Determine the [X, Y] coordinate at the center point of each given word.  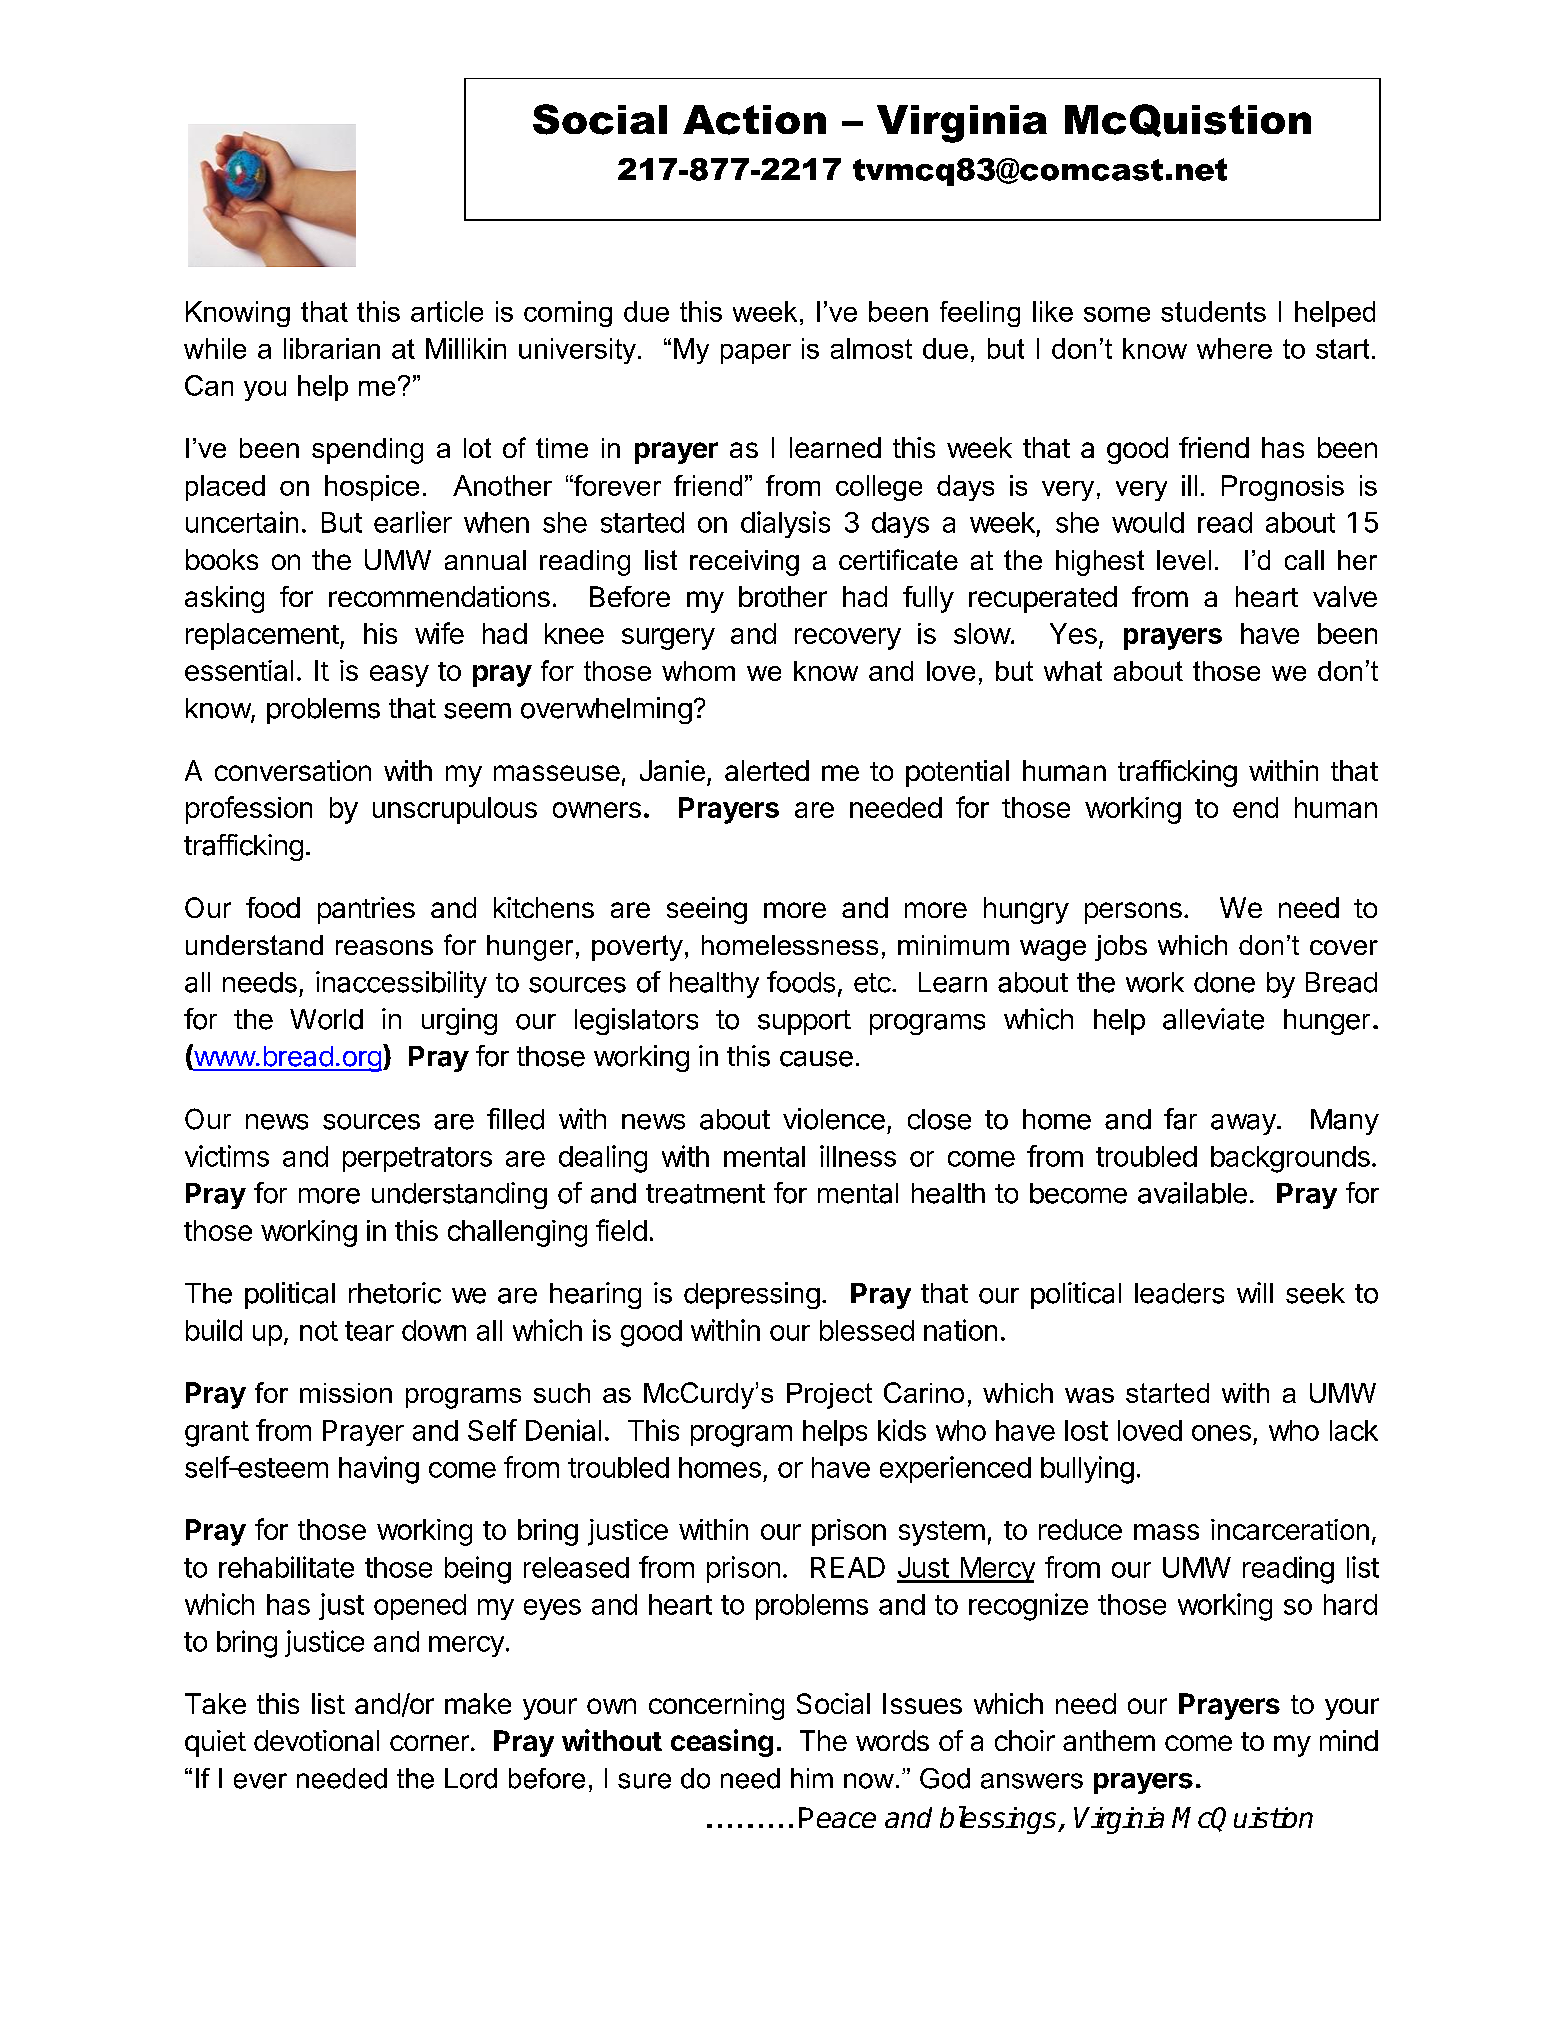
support [804, 1022]
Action [754, 120]
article [447, 311]
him [812, 1778]
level [1184, 560]
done [1224, 982]
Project [829, 1396]
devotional [316, 1740]
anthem [1109, 1740]
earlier [413, 522]
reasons [384, 947]
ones [1221, 1433]
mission [346, 1393]
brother [783, 596]
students [1213, 311]
